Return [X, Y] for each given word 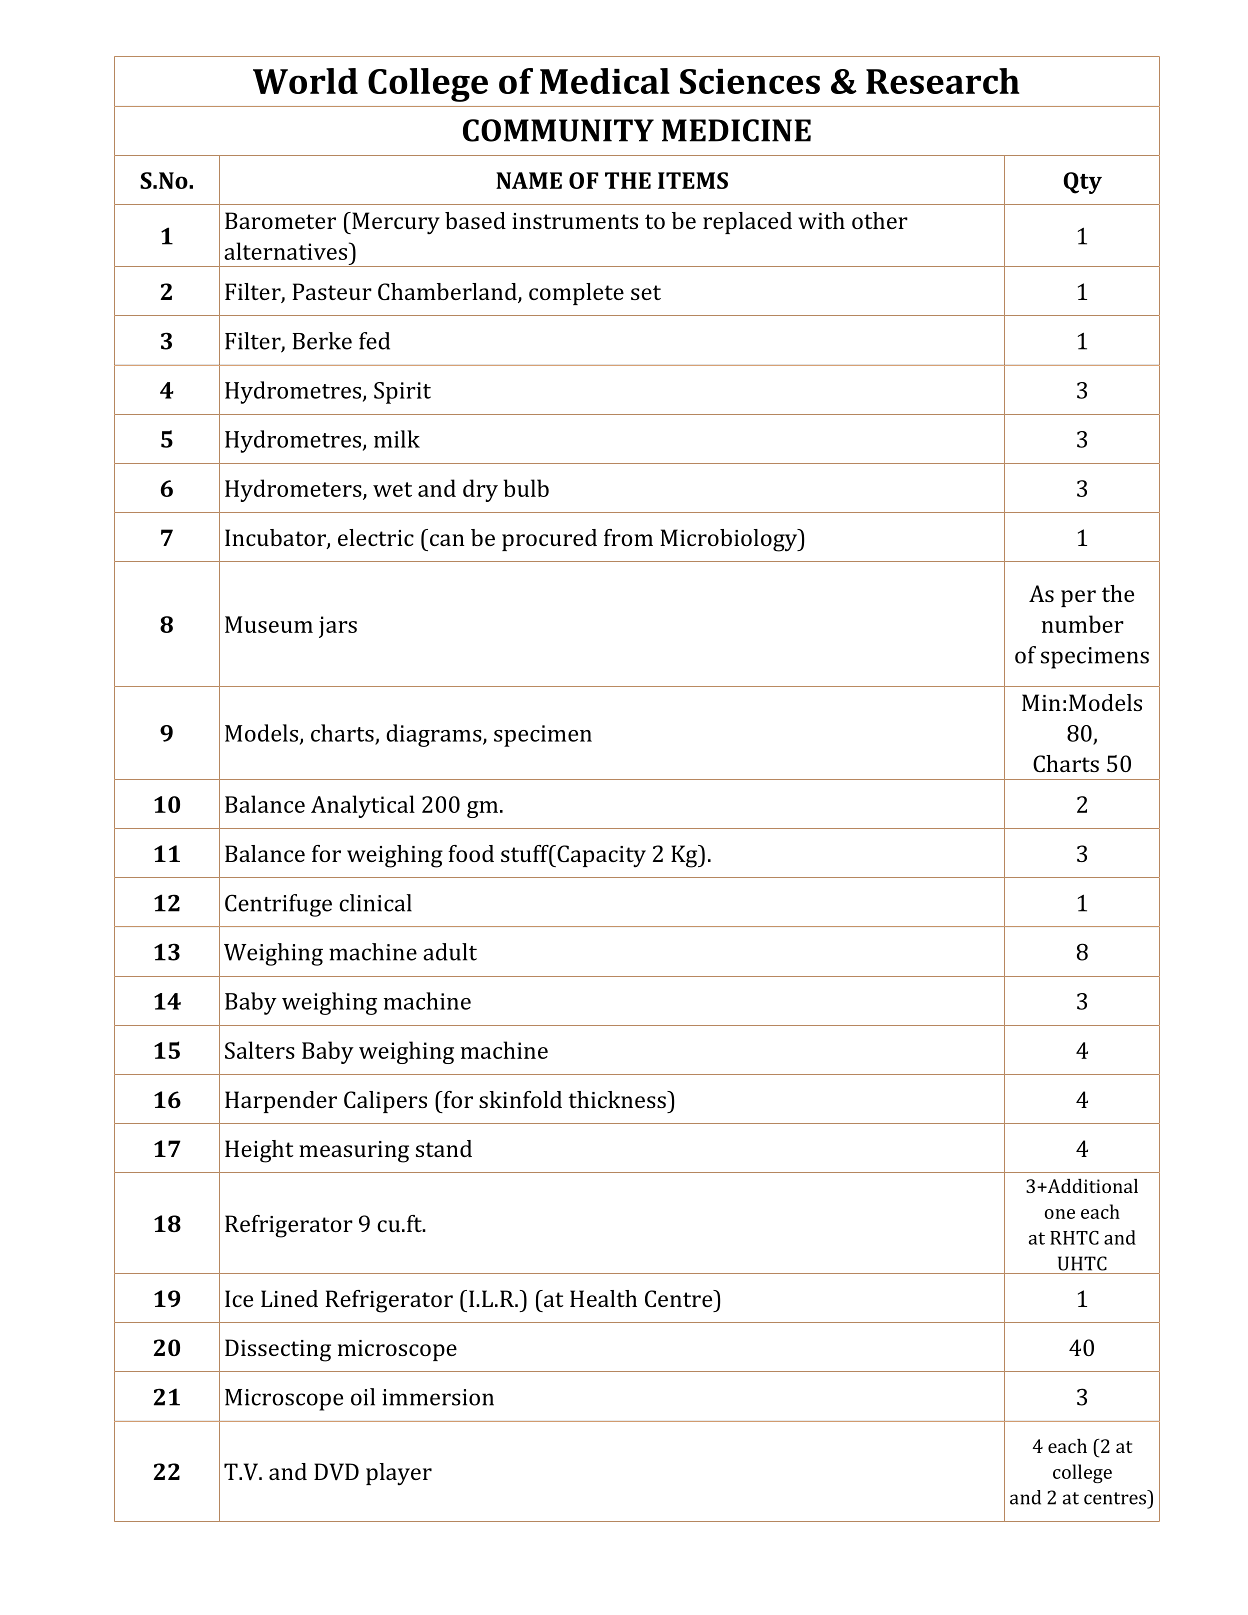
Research [943, 81]
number [1083, 624]
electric [376, 537]
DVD [336, 1471]
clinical [375, 903]
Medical [605, 81]
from [628, 537]
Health [603, 1298]
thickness [618, 1099]
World [305, 81]
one [1060, 1214]
